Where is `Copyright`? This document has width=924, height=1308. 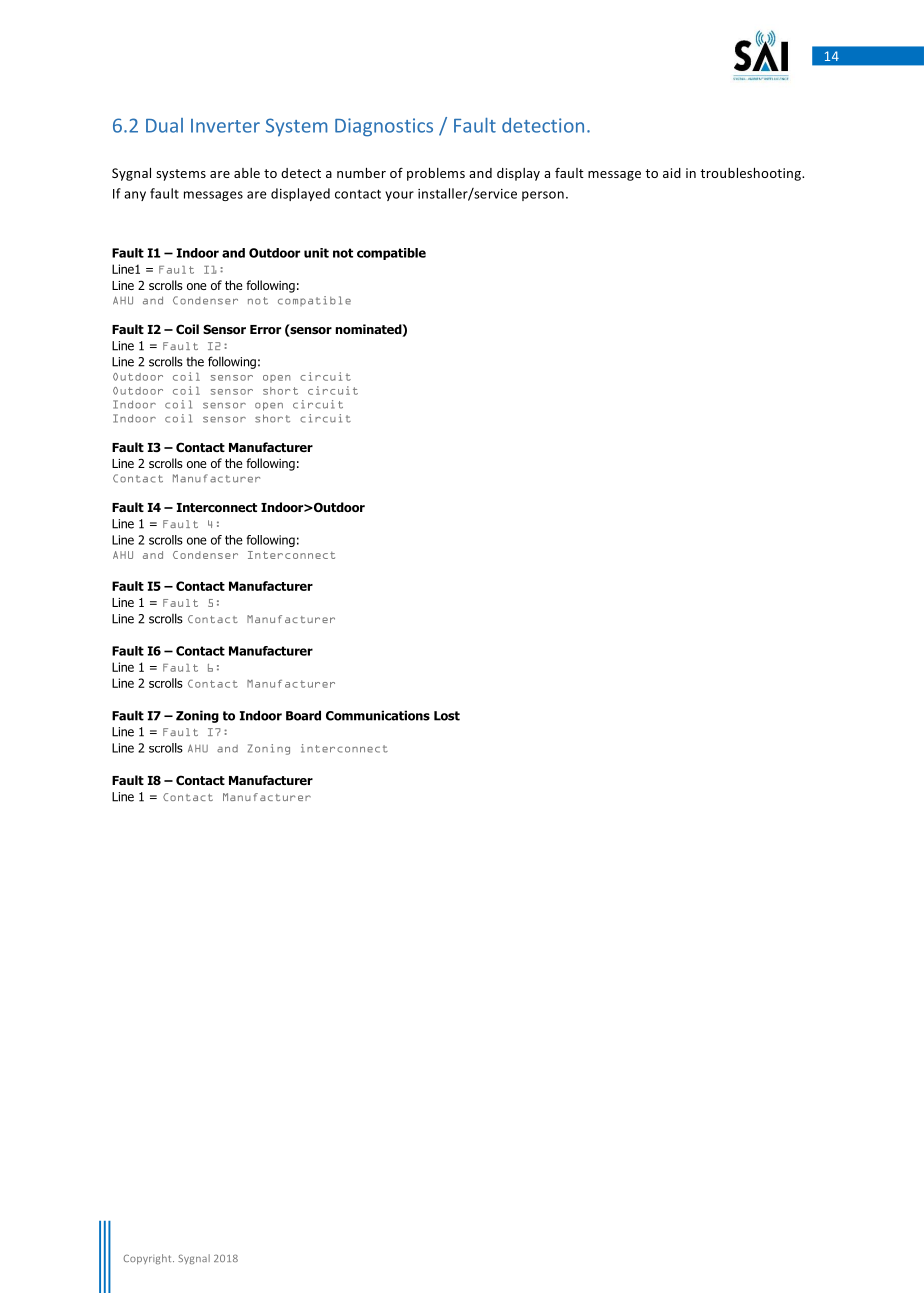
Copyright is located at coordinates (148, 1259).
